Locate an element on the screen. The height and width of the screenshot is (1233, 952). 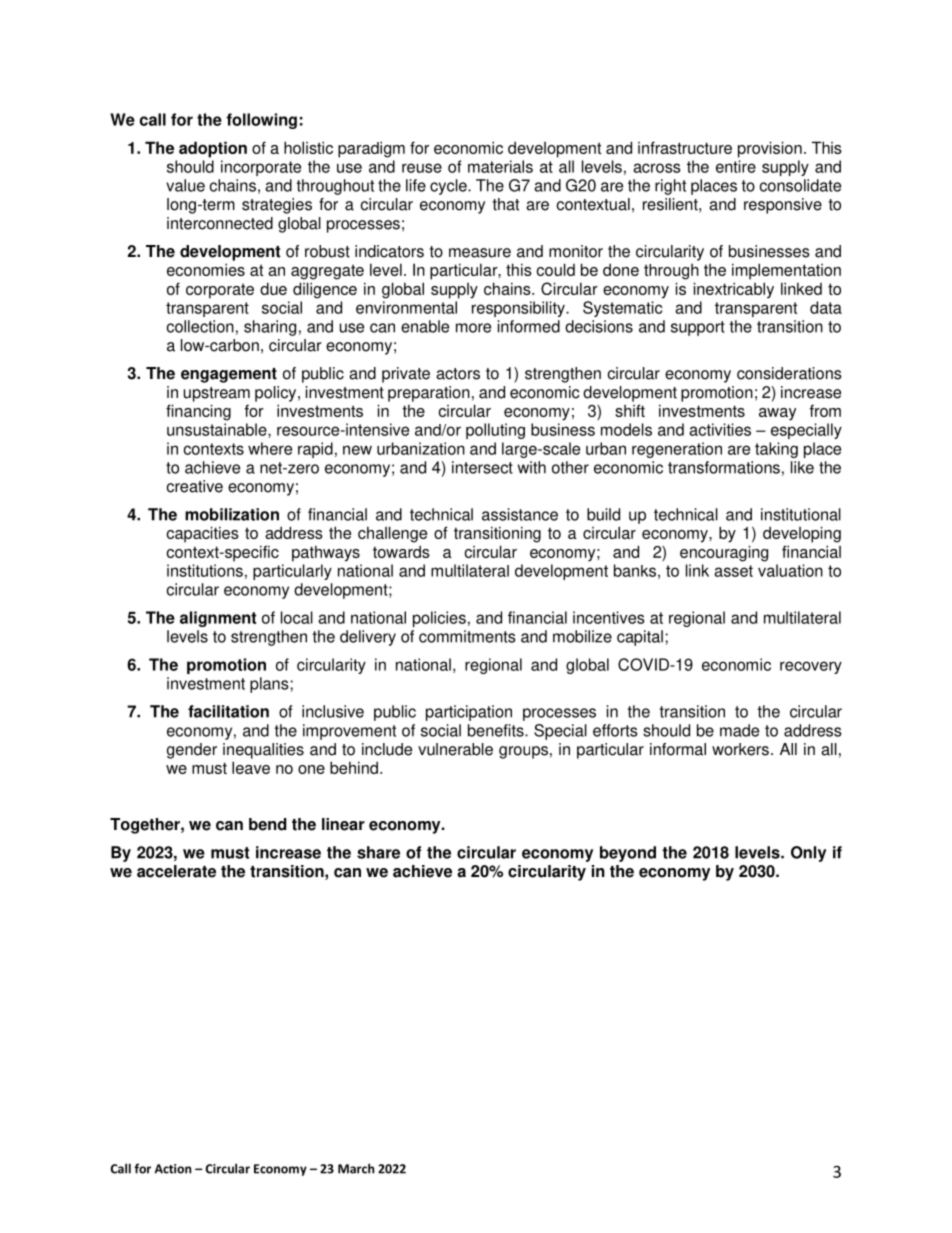
share is located at coordinates (378, 852).
